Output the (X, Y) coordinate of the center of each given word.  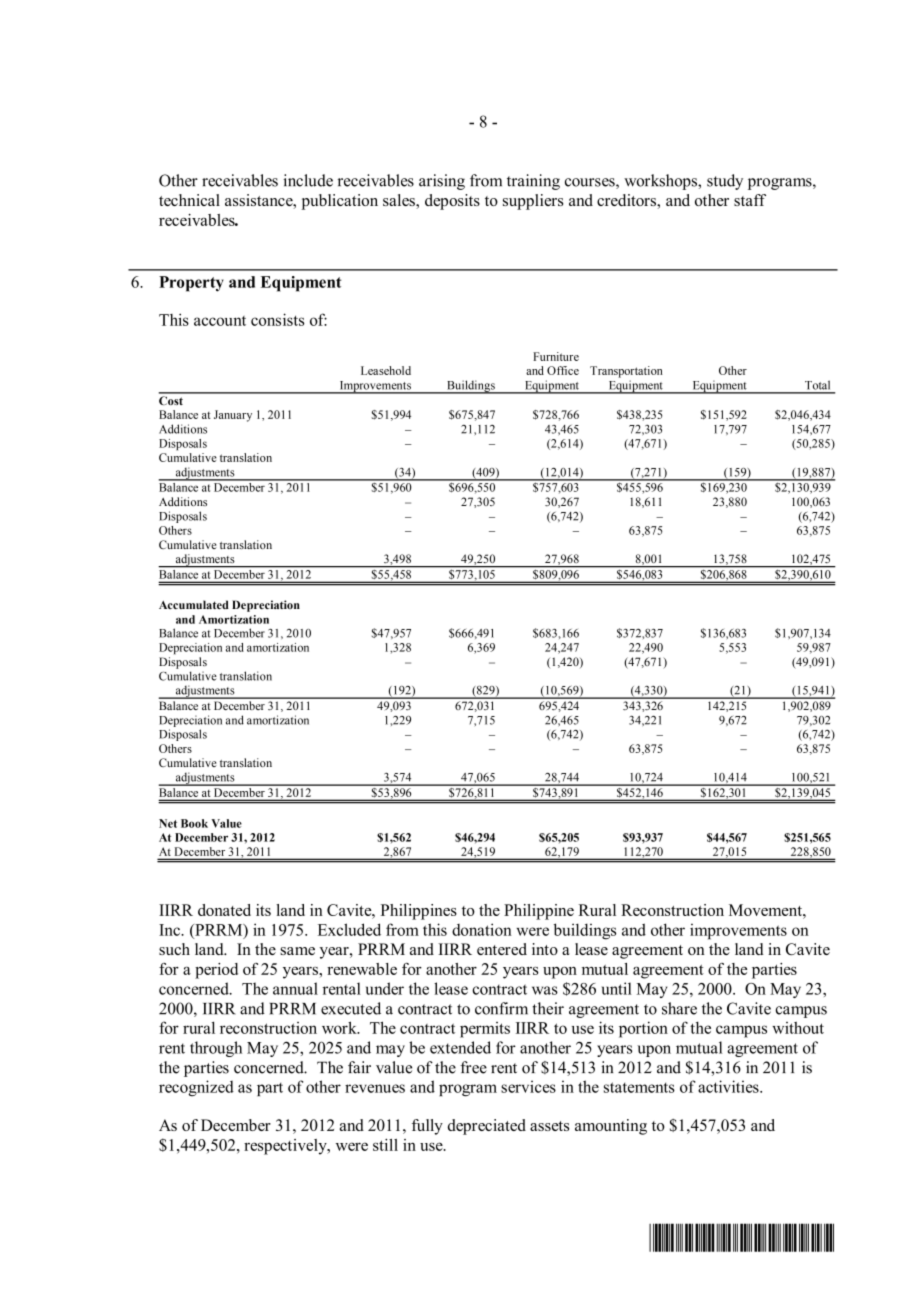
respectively (286, 1147)
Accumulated (194, 604)
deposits (452, 202)
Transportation (626, 372)
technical (189, 200)
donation (482, 929)
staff (750, 200)
